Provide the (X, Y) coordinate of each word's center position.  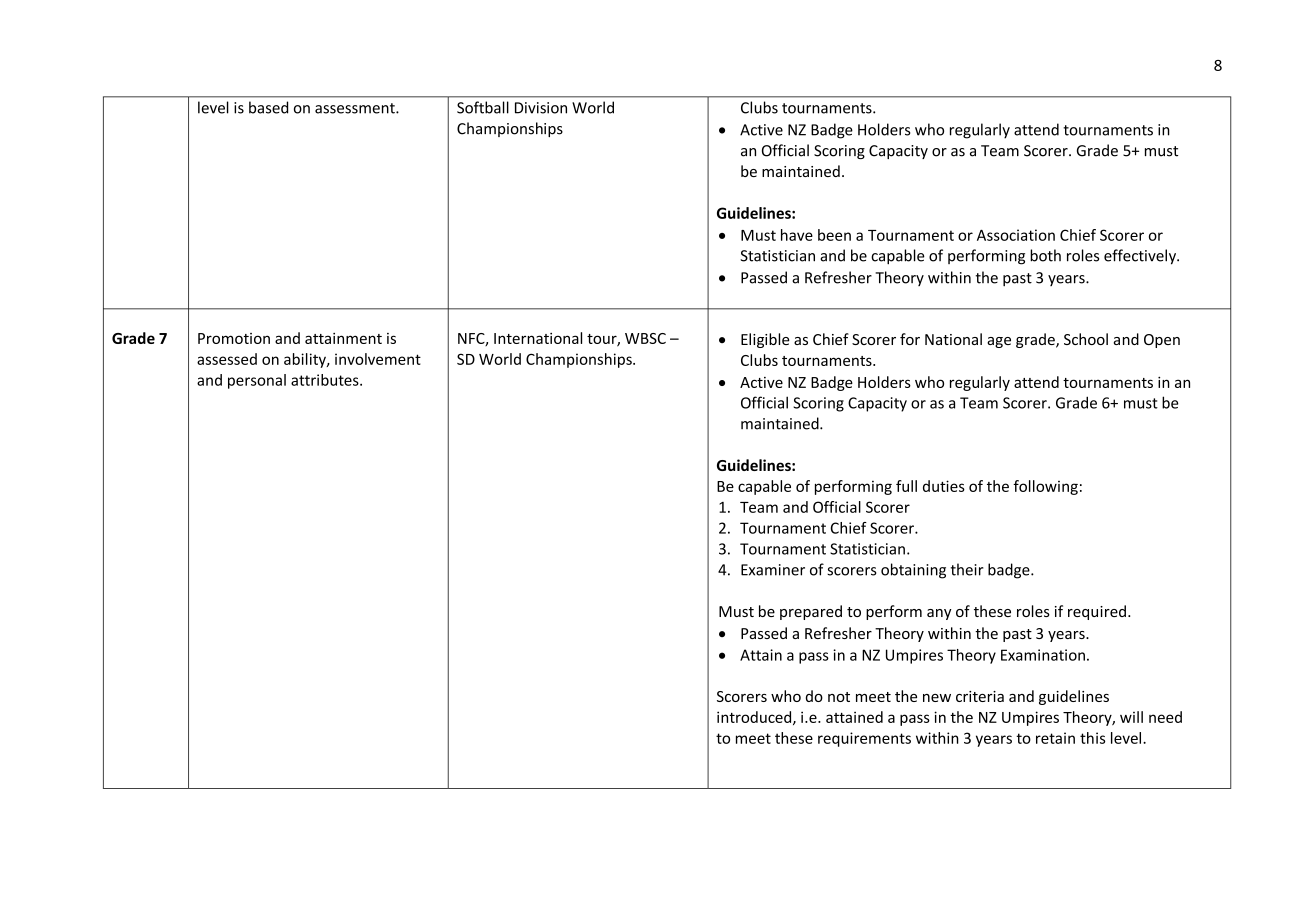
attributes (326, 380)
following (1045, 487)
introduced (755, 718)
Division (541, 108)
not (839, 697)
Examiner (773, 570)
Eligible (765, 340)
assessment (356, 108)
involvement (378, 359)
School (1086, 339)
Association (1016, 235)
